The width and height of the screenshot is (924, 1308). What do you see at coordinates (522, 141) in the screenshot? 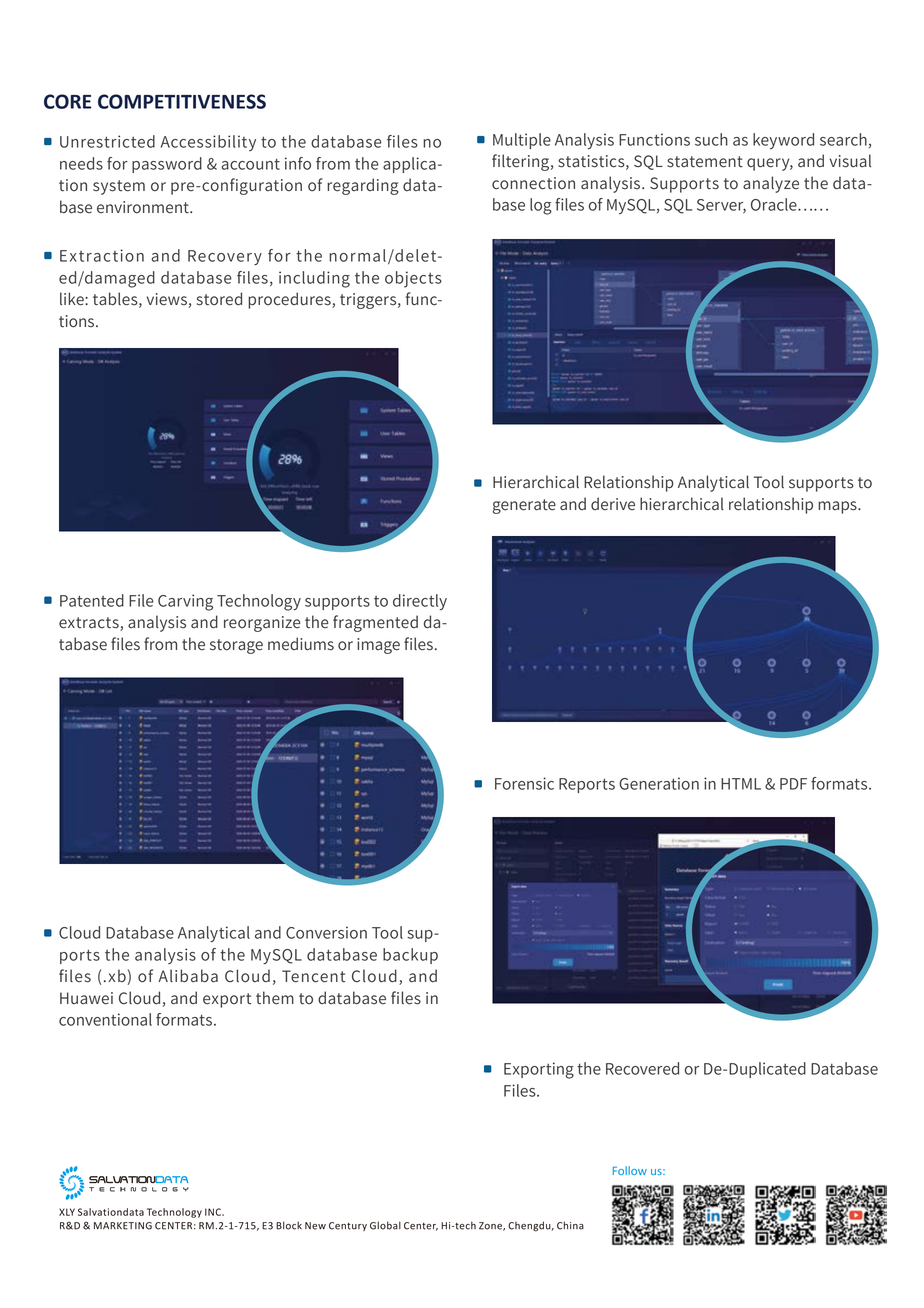
I see `Multiple` at bounding box center [522, 141].
